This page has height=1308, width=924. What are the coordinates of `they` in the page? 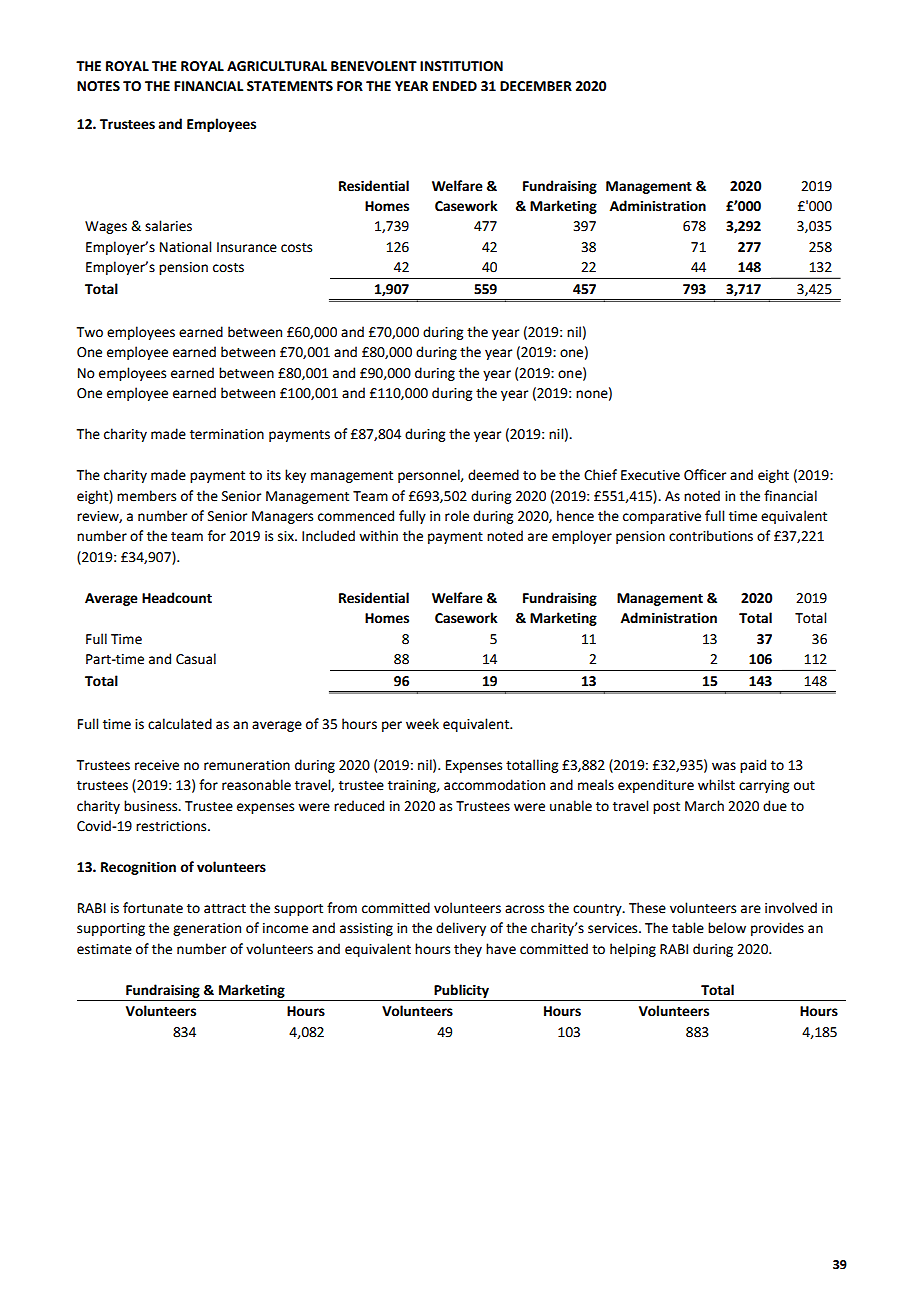 It's located at (468, 950).
